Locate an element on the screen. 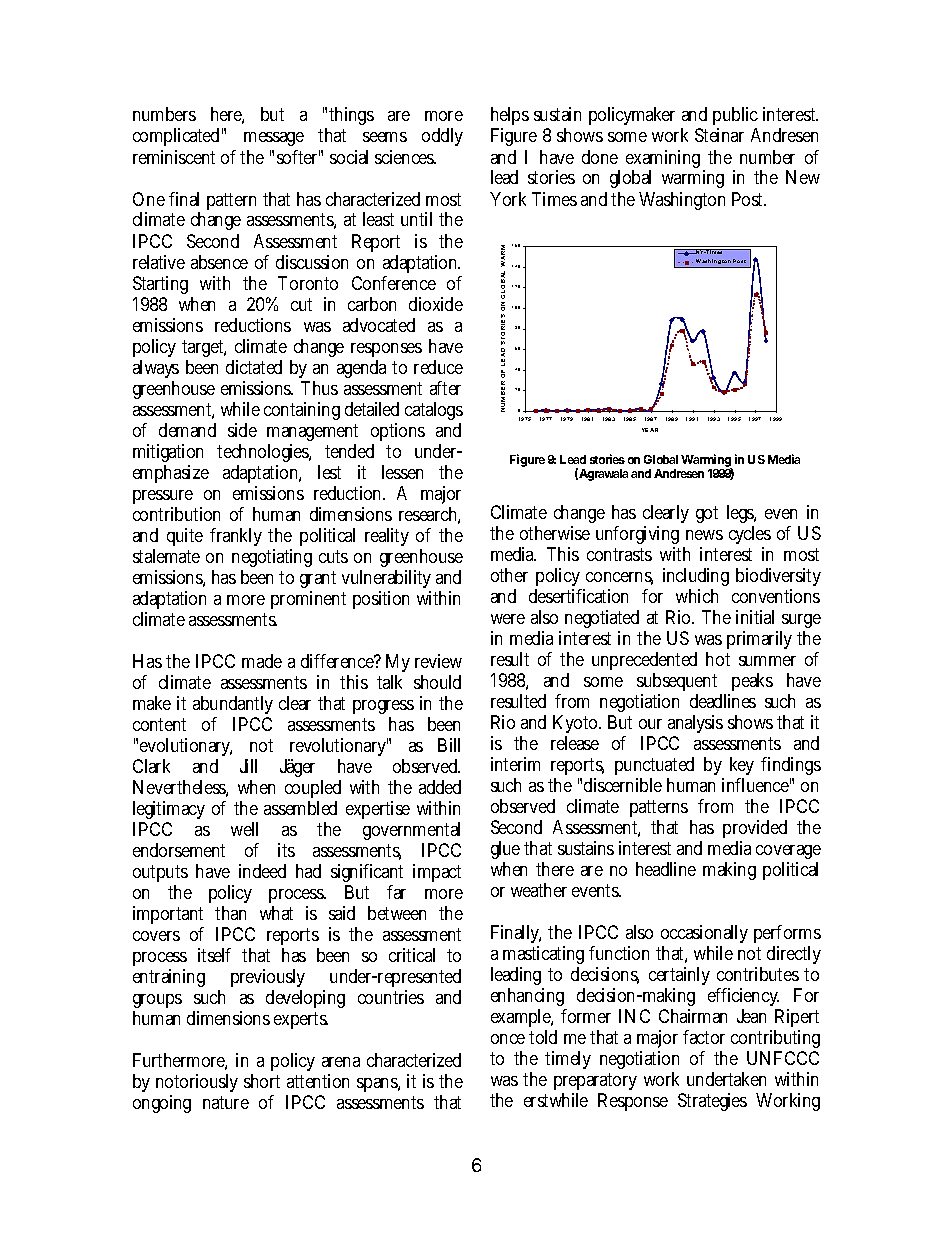  oddly is located at coordinates (442, 137).
